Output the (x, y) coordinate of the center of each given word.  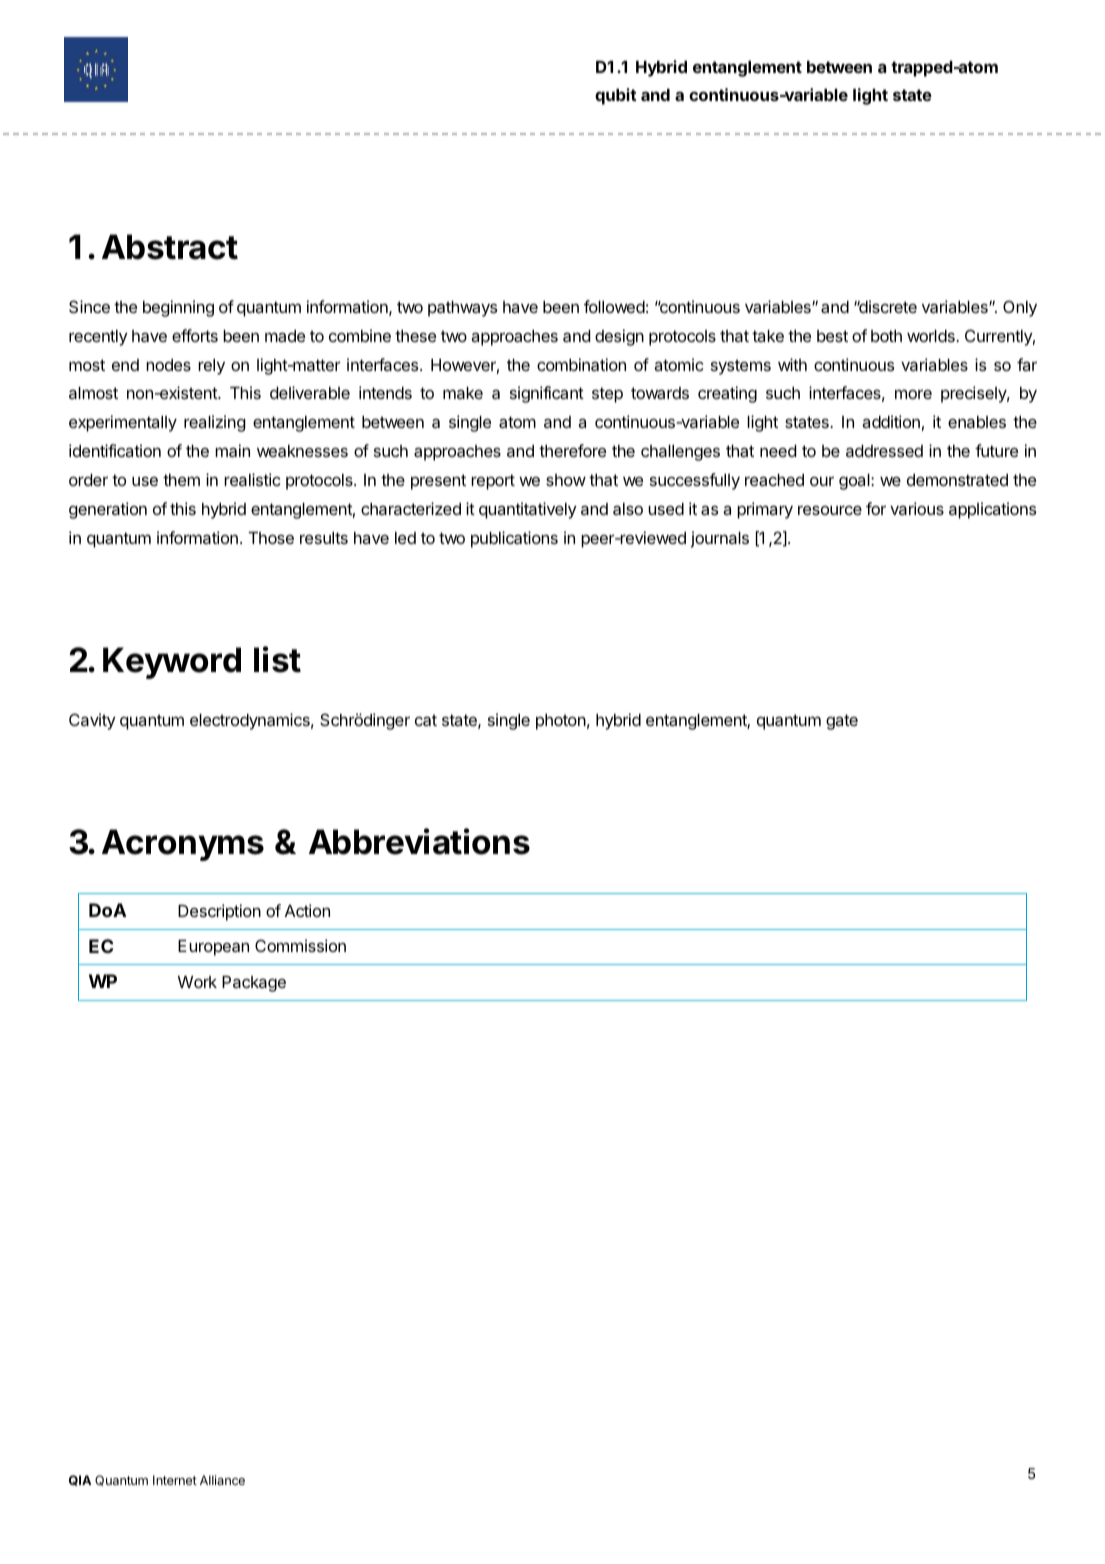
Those (271, 538)
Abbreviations (419, 841)
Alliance (222, 1480)
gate (842, 722)
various (917, 508)
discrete (887, 306)
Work (197, 982)
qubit (616, 96)
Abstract (170, 247)
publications (514, 539)
